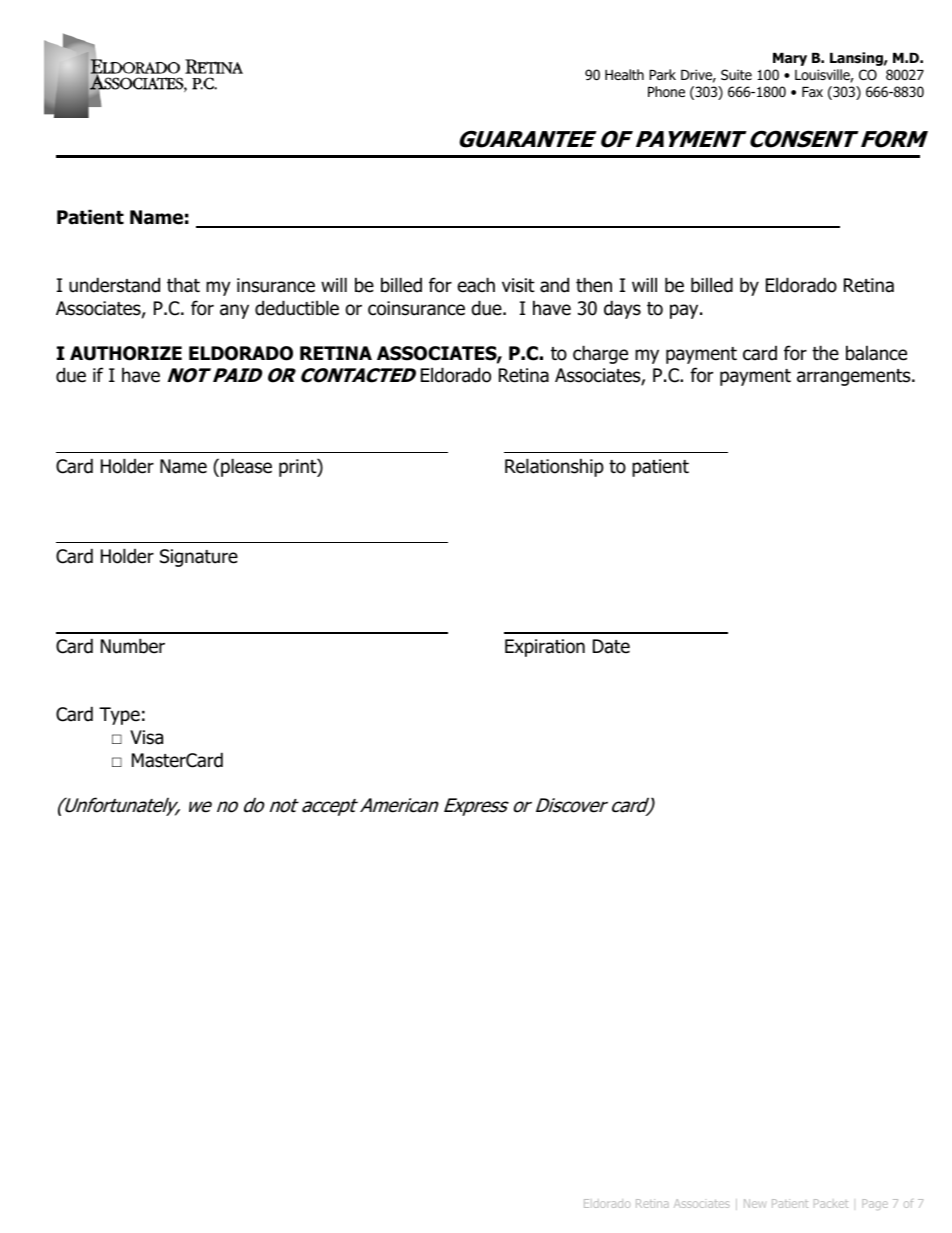 This screenshot has width=952, height=1233. Describe the element at coordinates (146, 737) in the screenshot. I see `Visa` at that location.
